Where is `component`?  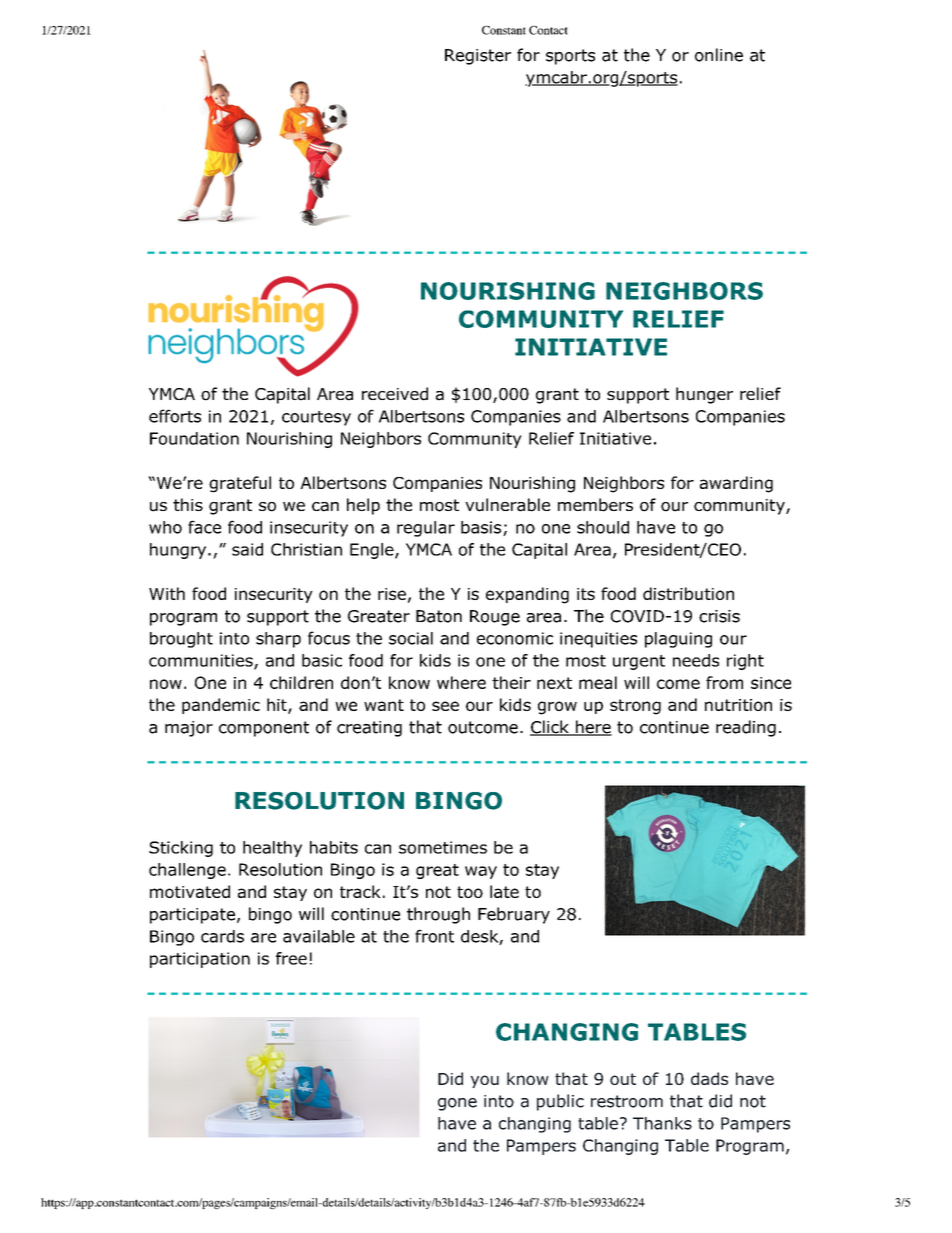 component is located at coordinates (264, 729).
